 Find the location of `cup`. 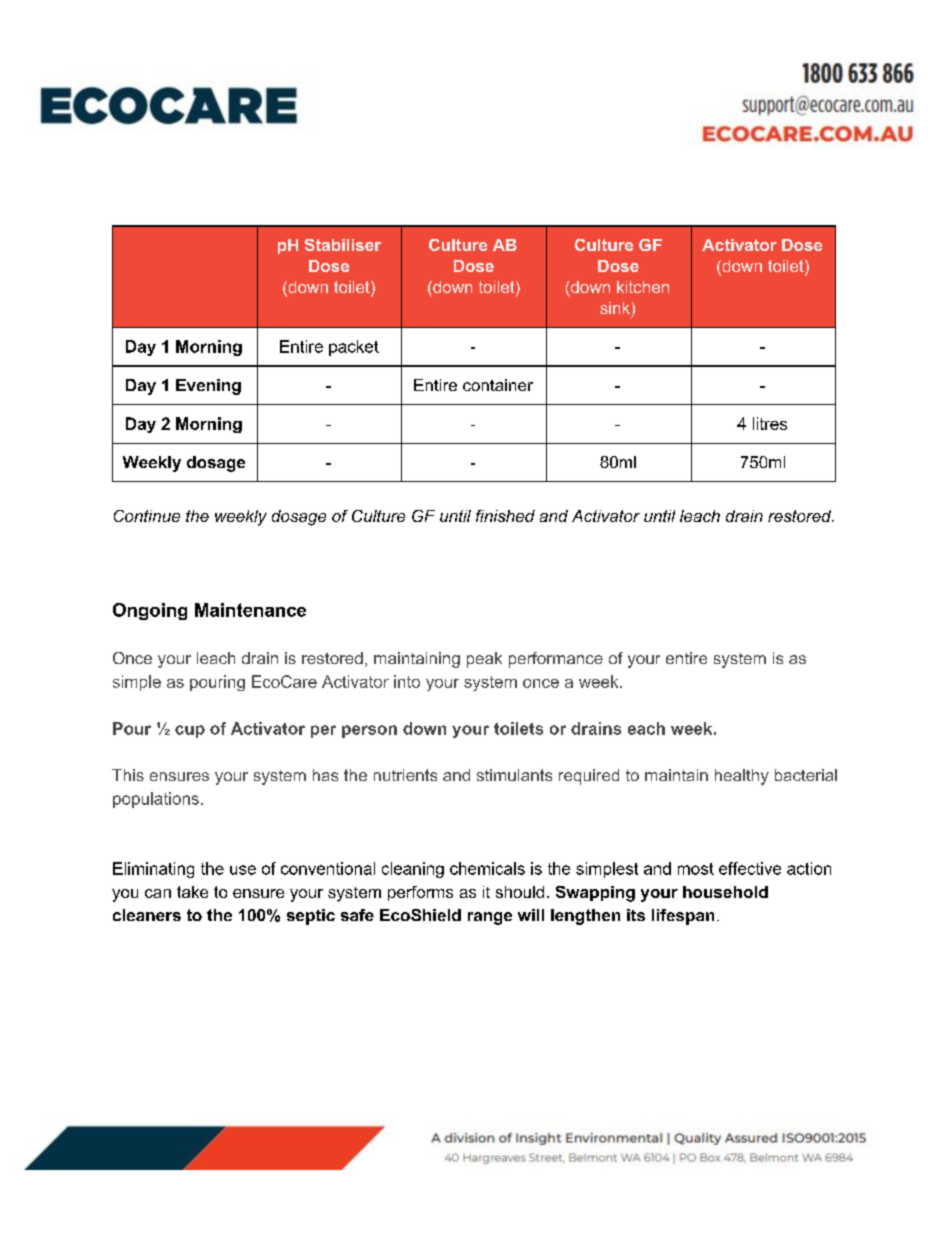

cup is located at coordinates (190, 731).
